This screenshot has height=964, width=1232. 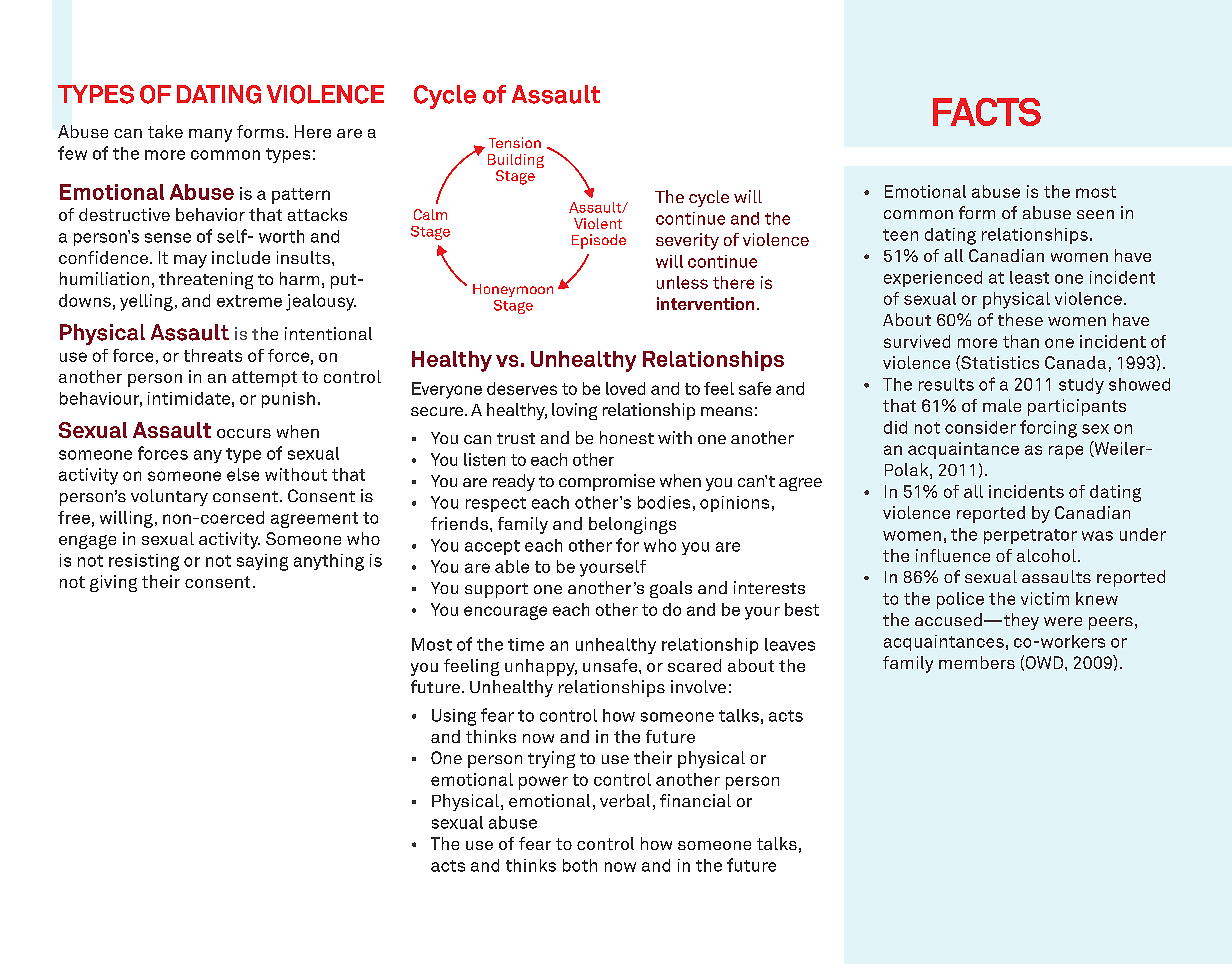 What do you see at coordinates (695, 800) in the screenshot?
I see `financial` at bounding box center [695, 800].
